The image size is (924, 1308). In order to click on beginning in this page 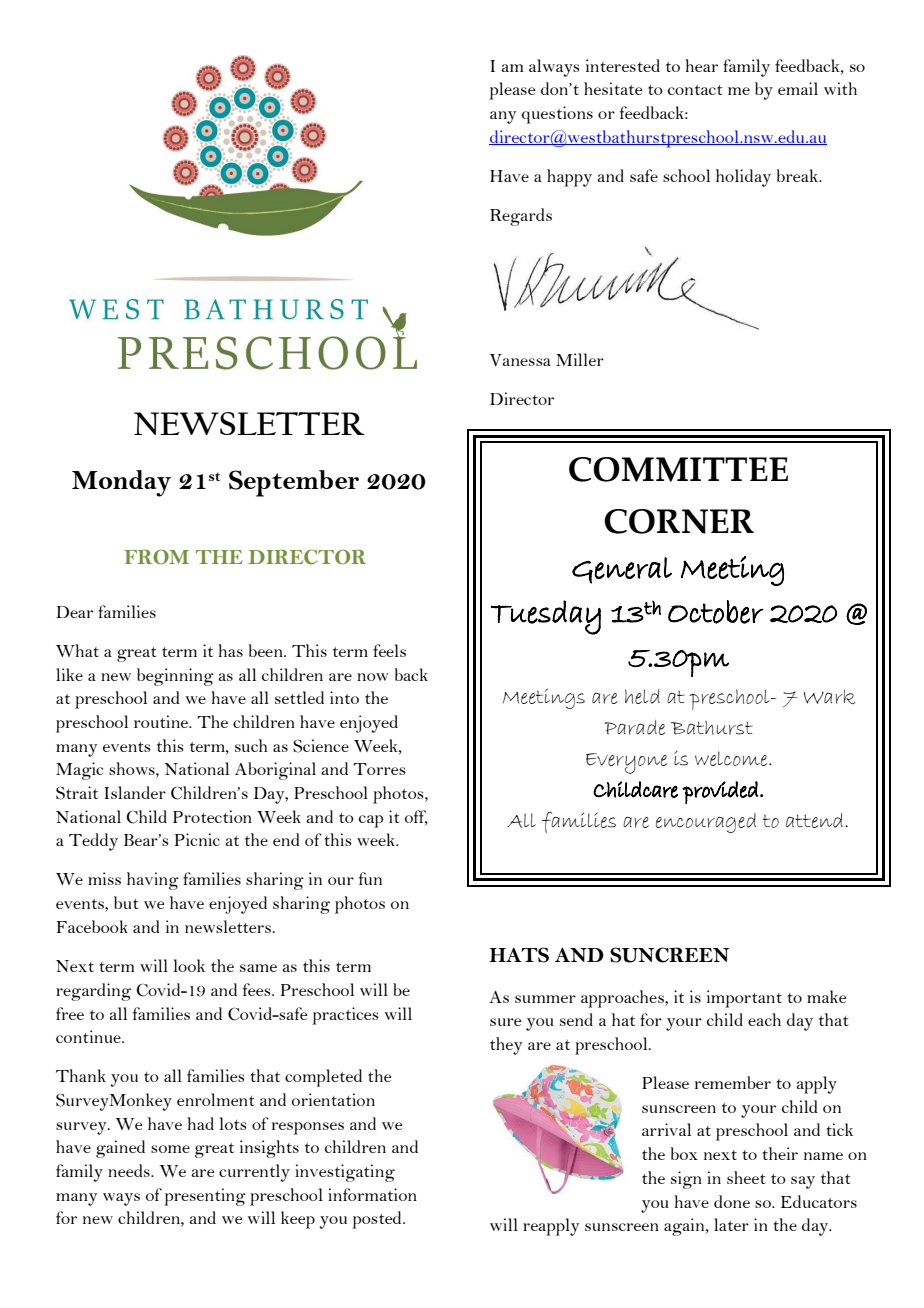, I will do `click(175, 677)`.
